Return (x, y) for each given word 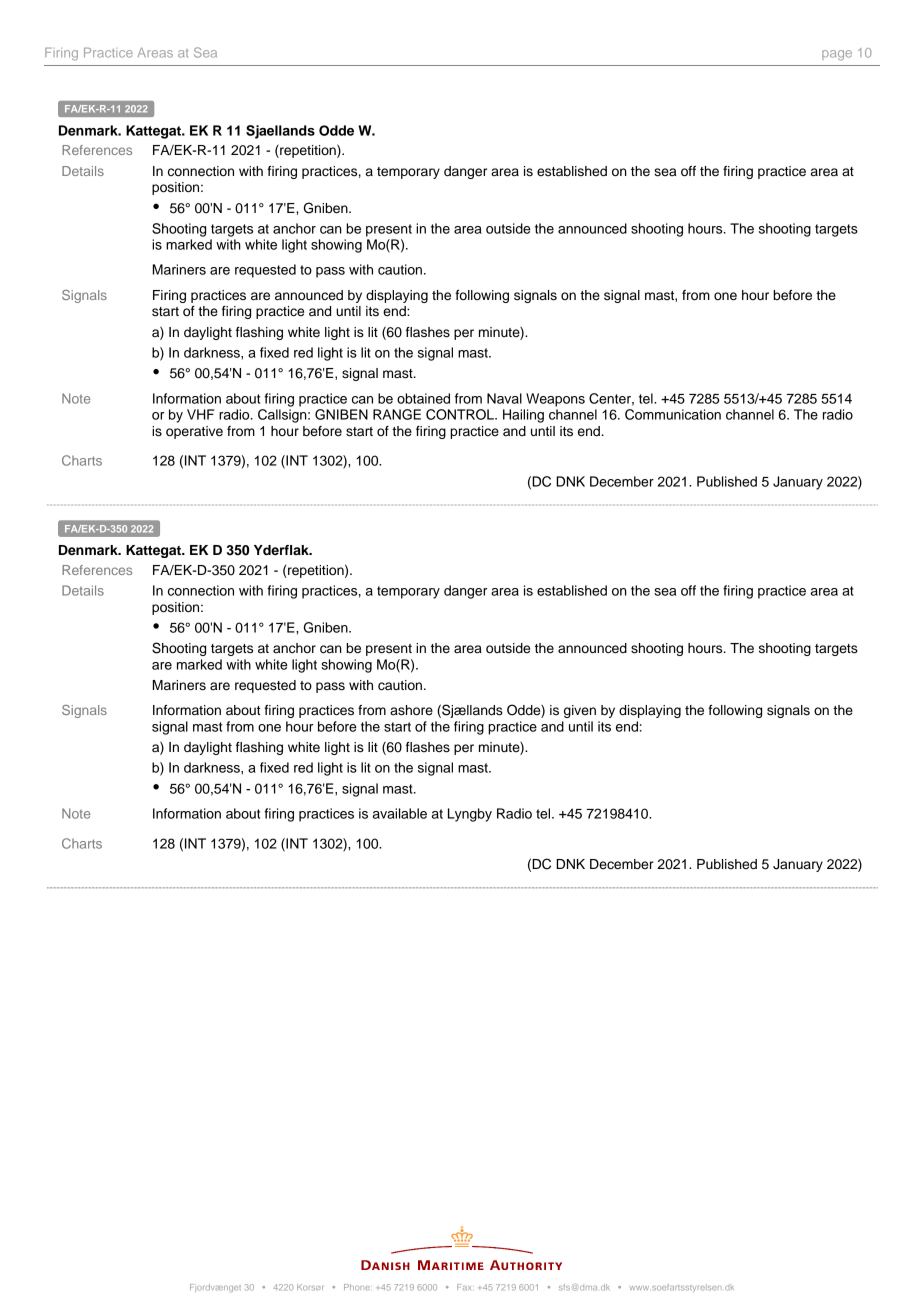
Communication (673, 414)
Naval (504, 398)
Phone (357, 1287)
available (400, 813)
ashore (411, 710)
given (580, 711)
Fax (464, 1287)
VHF (201, 414)
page (837, 55)
